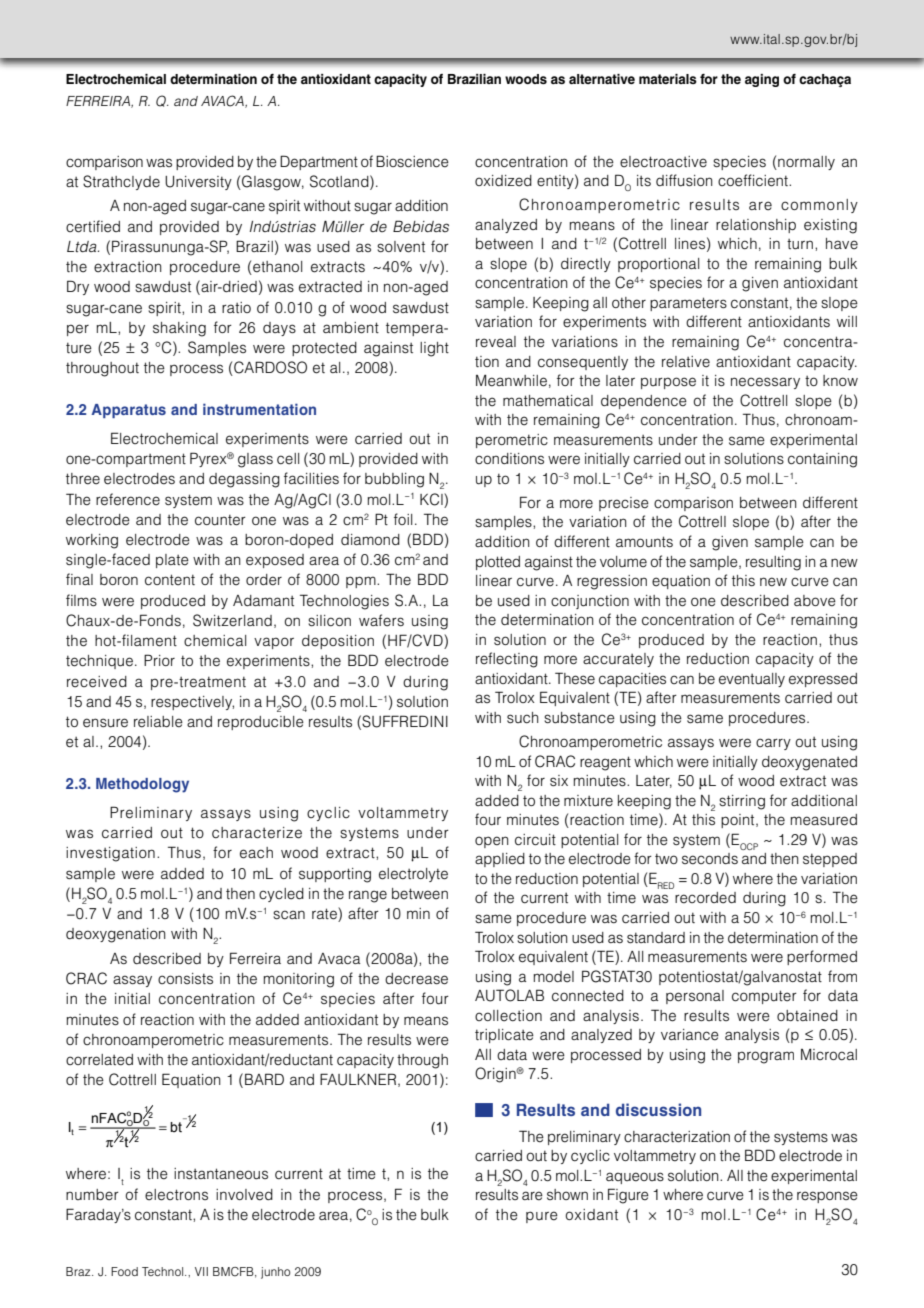  Describe the element at coordinates (542, 1217) in the document. I see `pure` at that location.
